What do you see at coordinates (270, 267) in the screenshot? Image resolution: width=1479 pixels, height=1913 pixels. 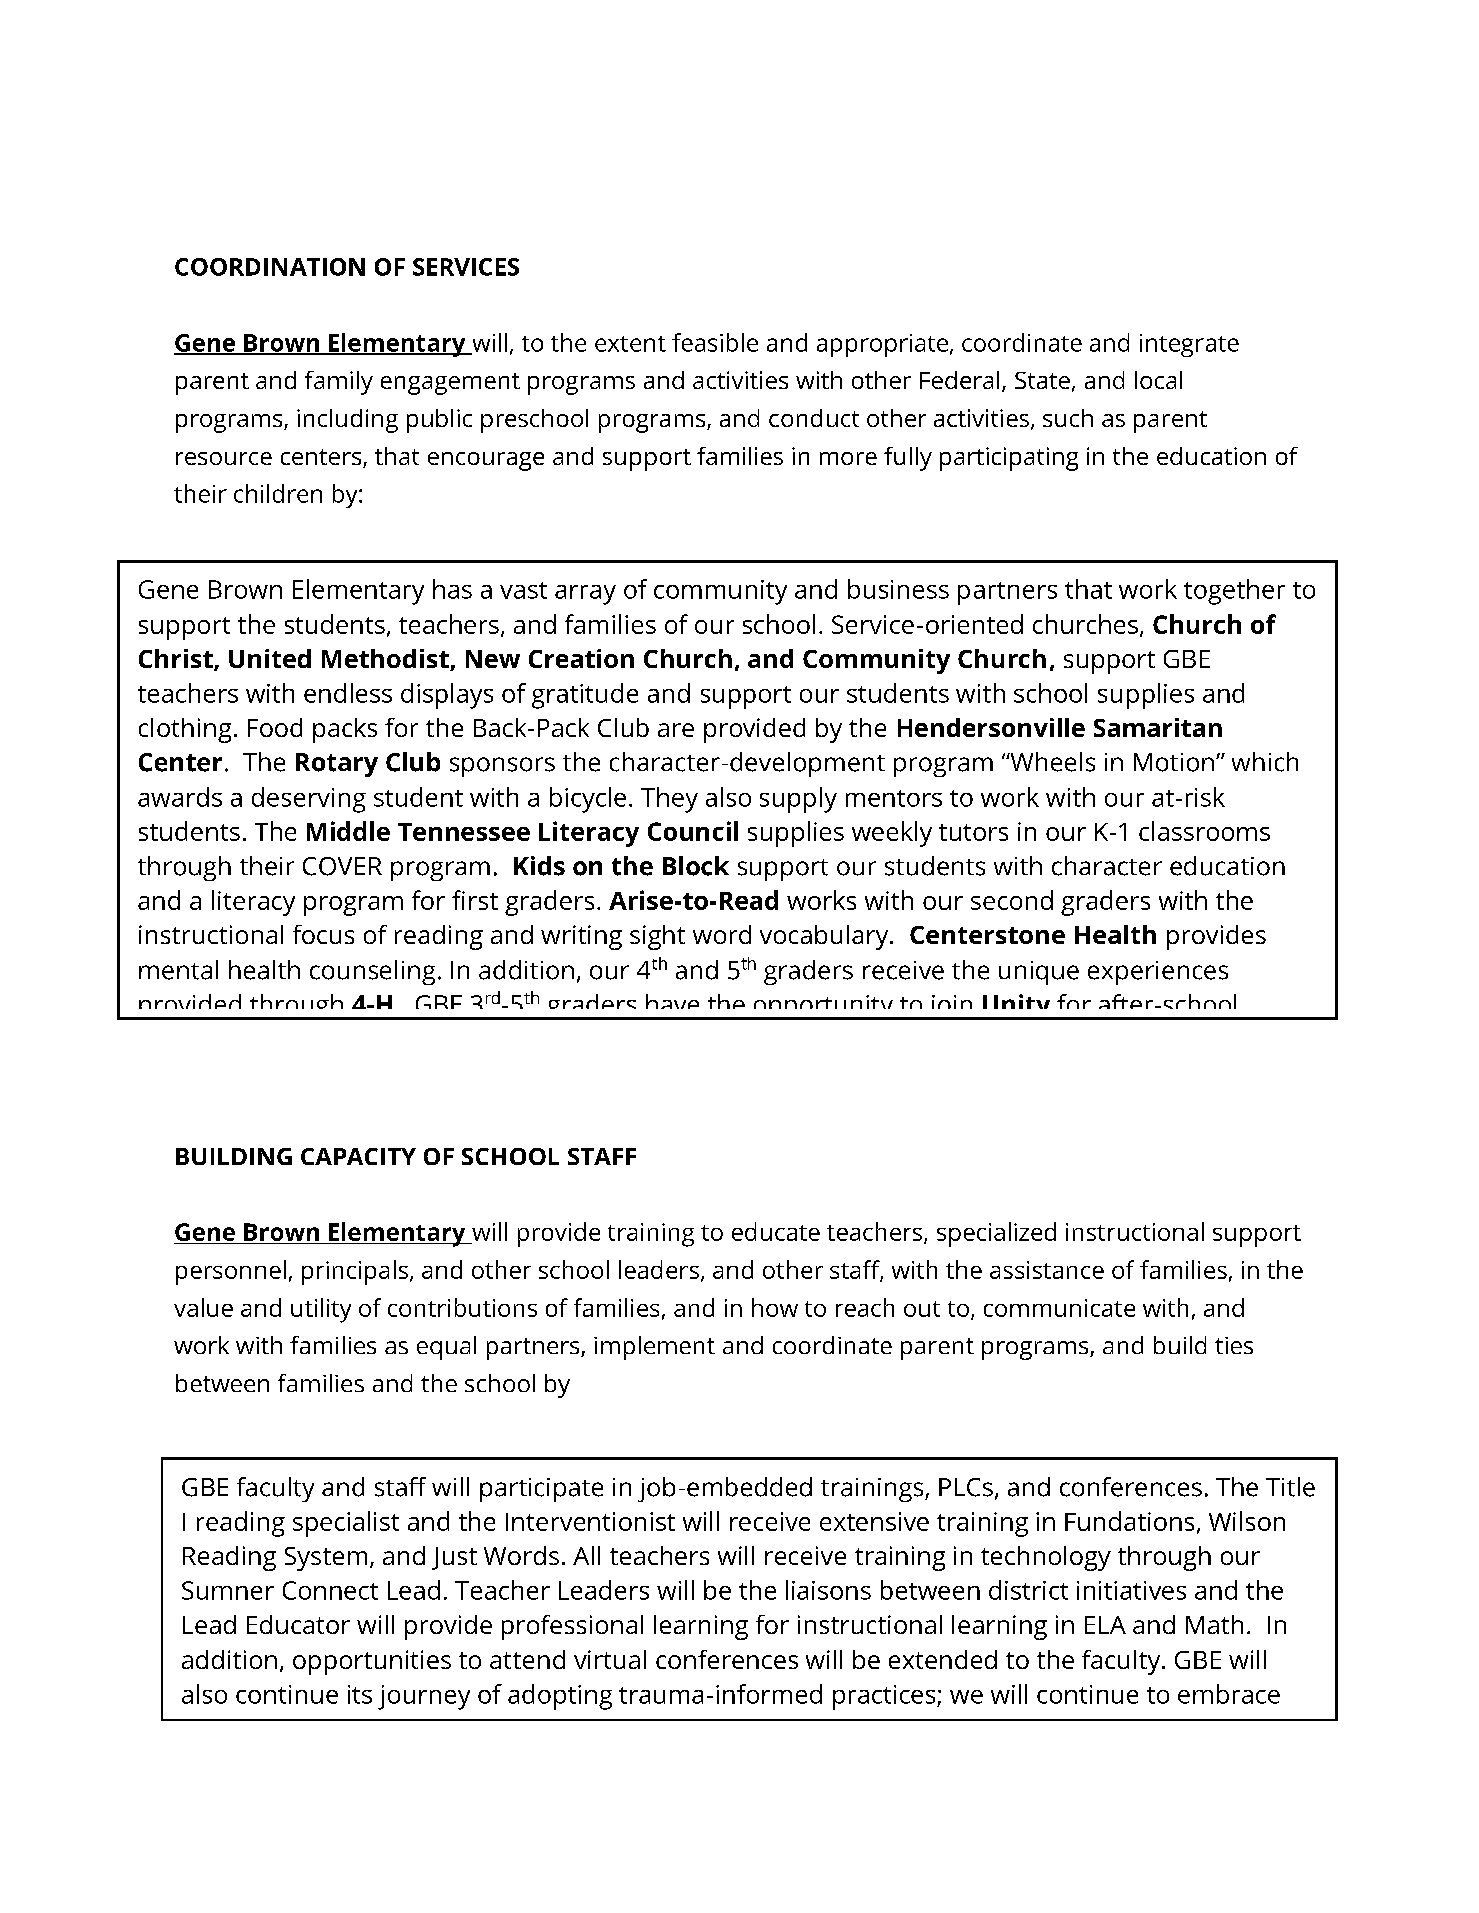 I see `COORDINATION` at bounding box center [270, 267].
